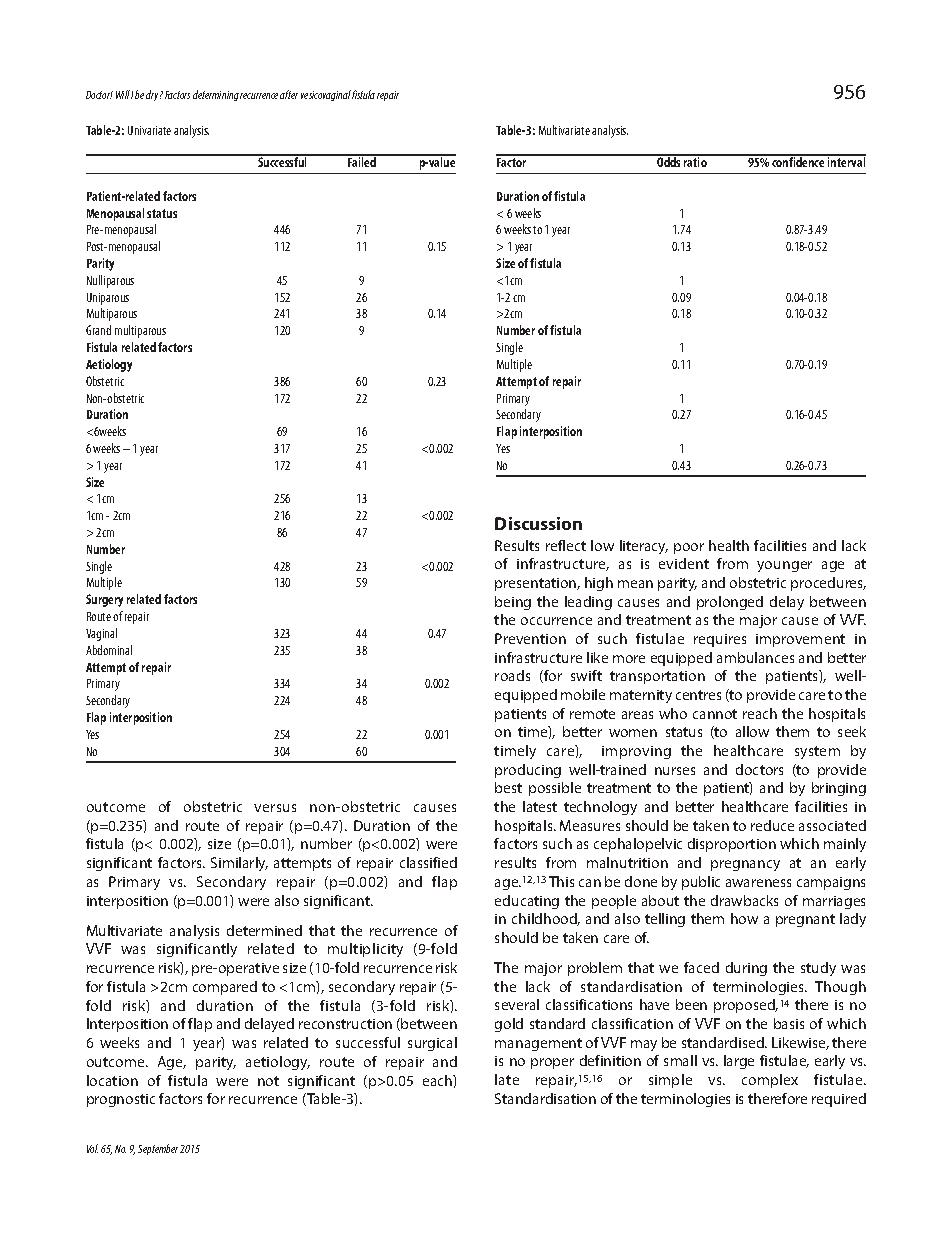 This screenshot has height=1233, width=952. I want to click on poor, so click(689, 548).
